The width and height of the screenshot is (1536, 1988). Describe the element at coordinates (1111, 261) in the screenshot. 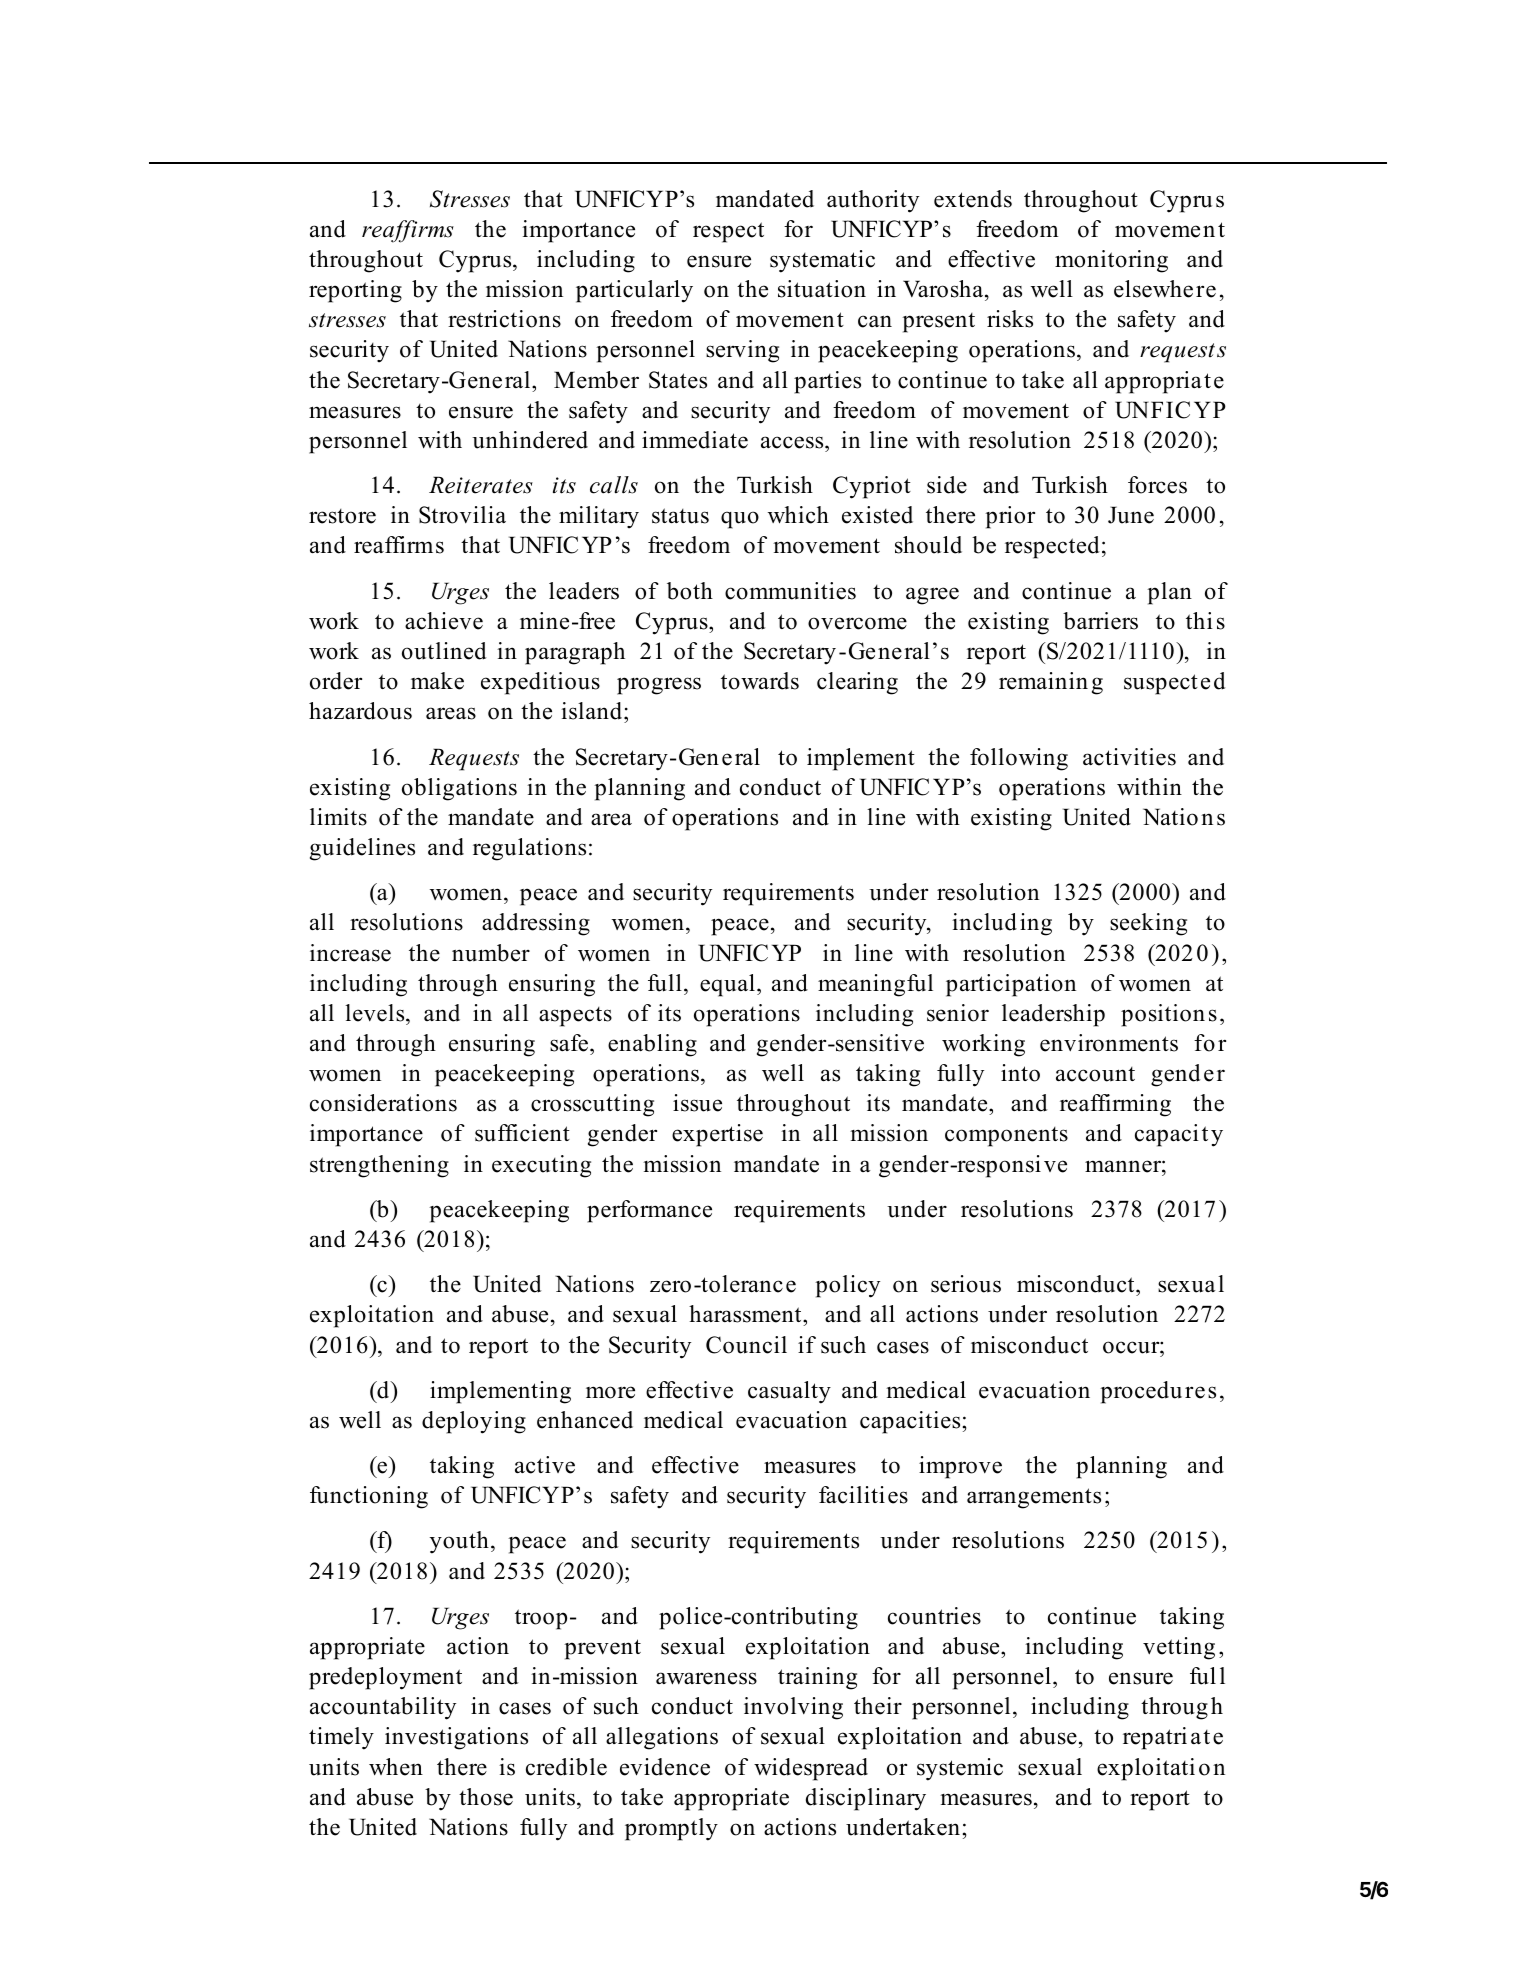

I see `monitoring` at that location.
